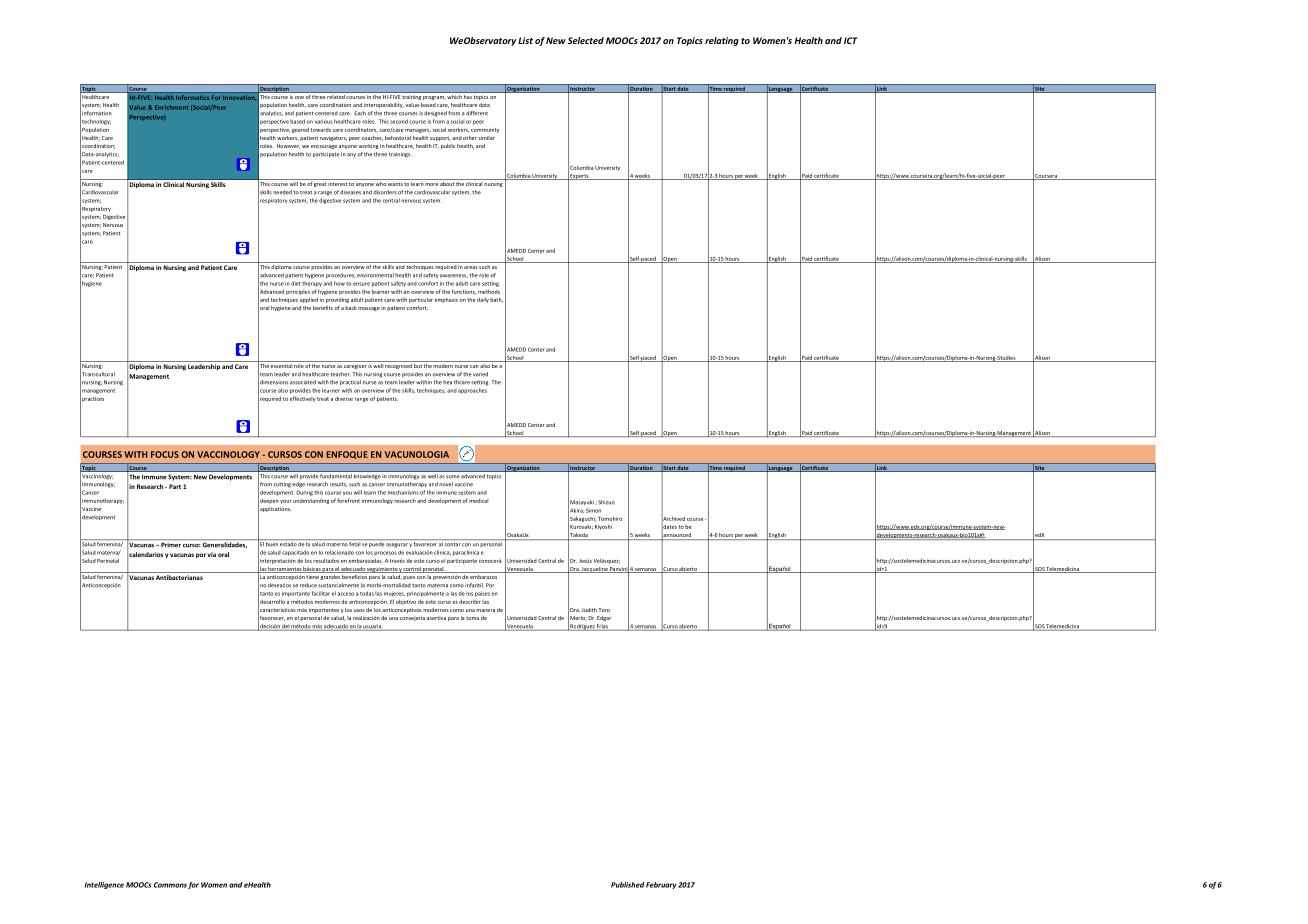 Image resolution: width=1308 pixels, height=924 pixels. Describe the element at coordinates (211, 554) in the screenshot. I see `via` at that location.
